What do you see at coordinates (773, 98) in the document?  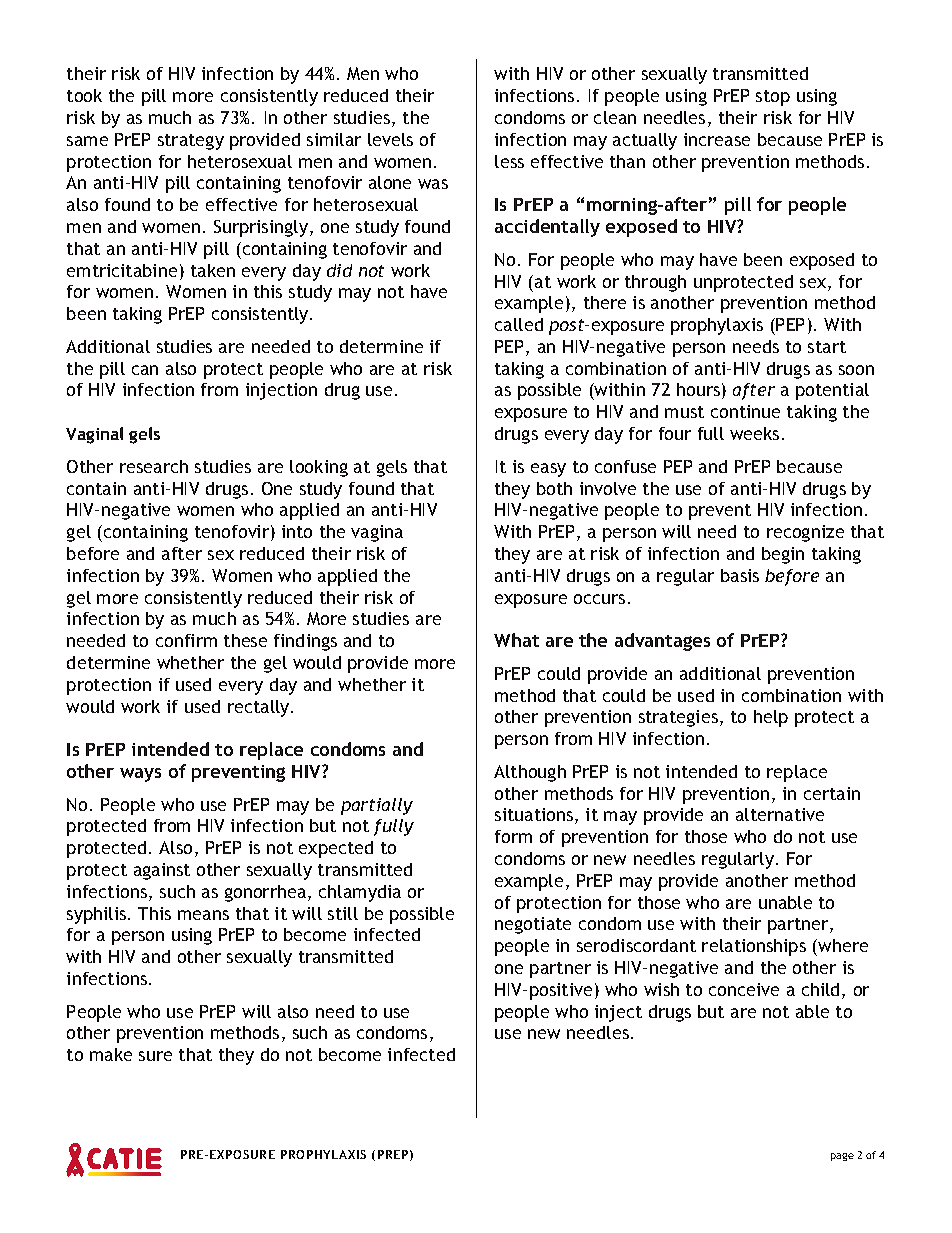 I see `stop` at bounding box center [773, 98].
